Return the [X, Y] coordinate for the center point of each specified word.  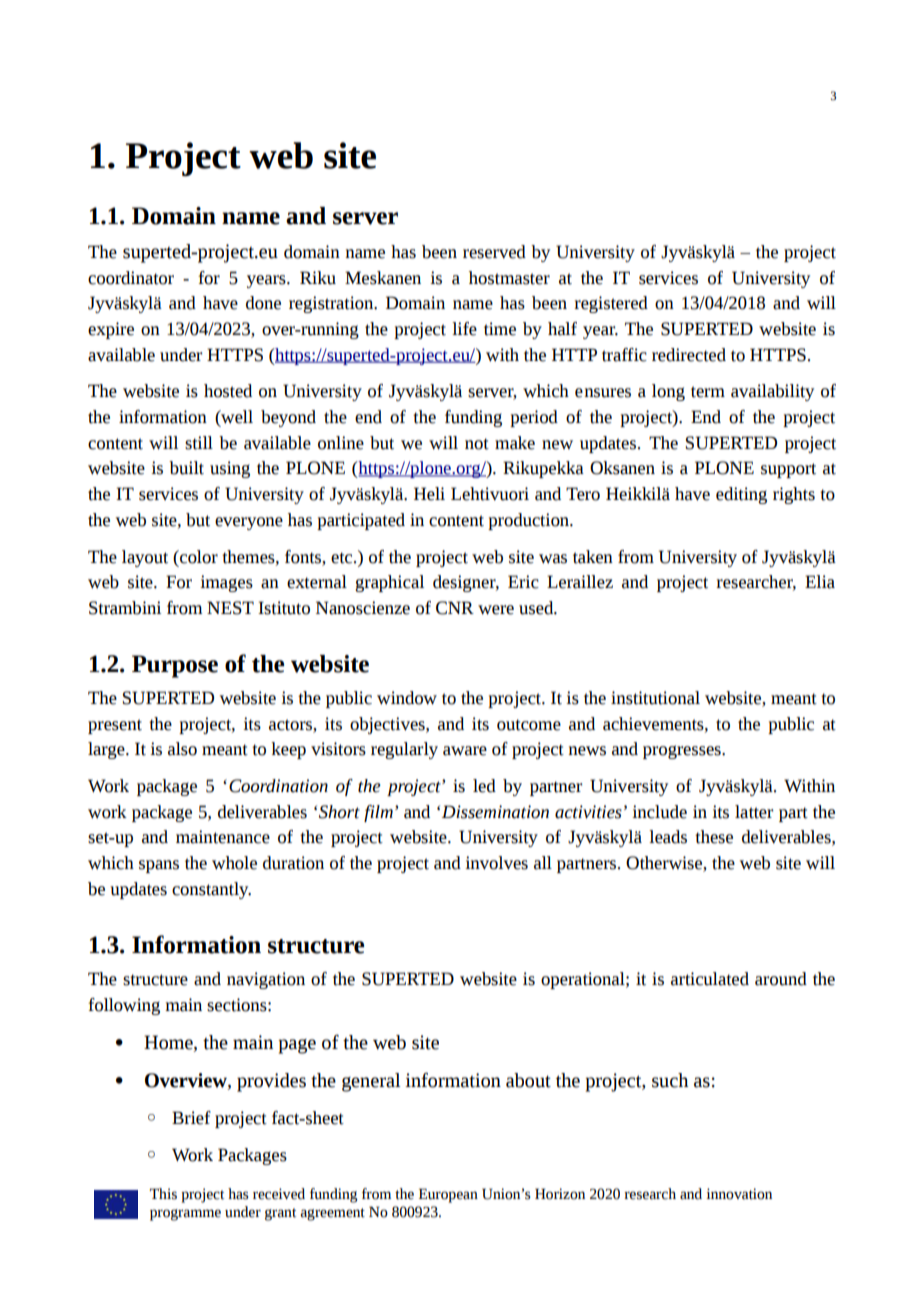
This [163, 1194]
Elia [820, 582]
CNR [455, 608]
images [226, 583]
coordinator [131, 278]
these [714, 837]
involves [496, 863]
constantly [211, 890]
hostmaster [509, 278]
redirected [689, 355]
